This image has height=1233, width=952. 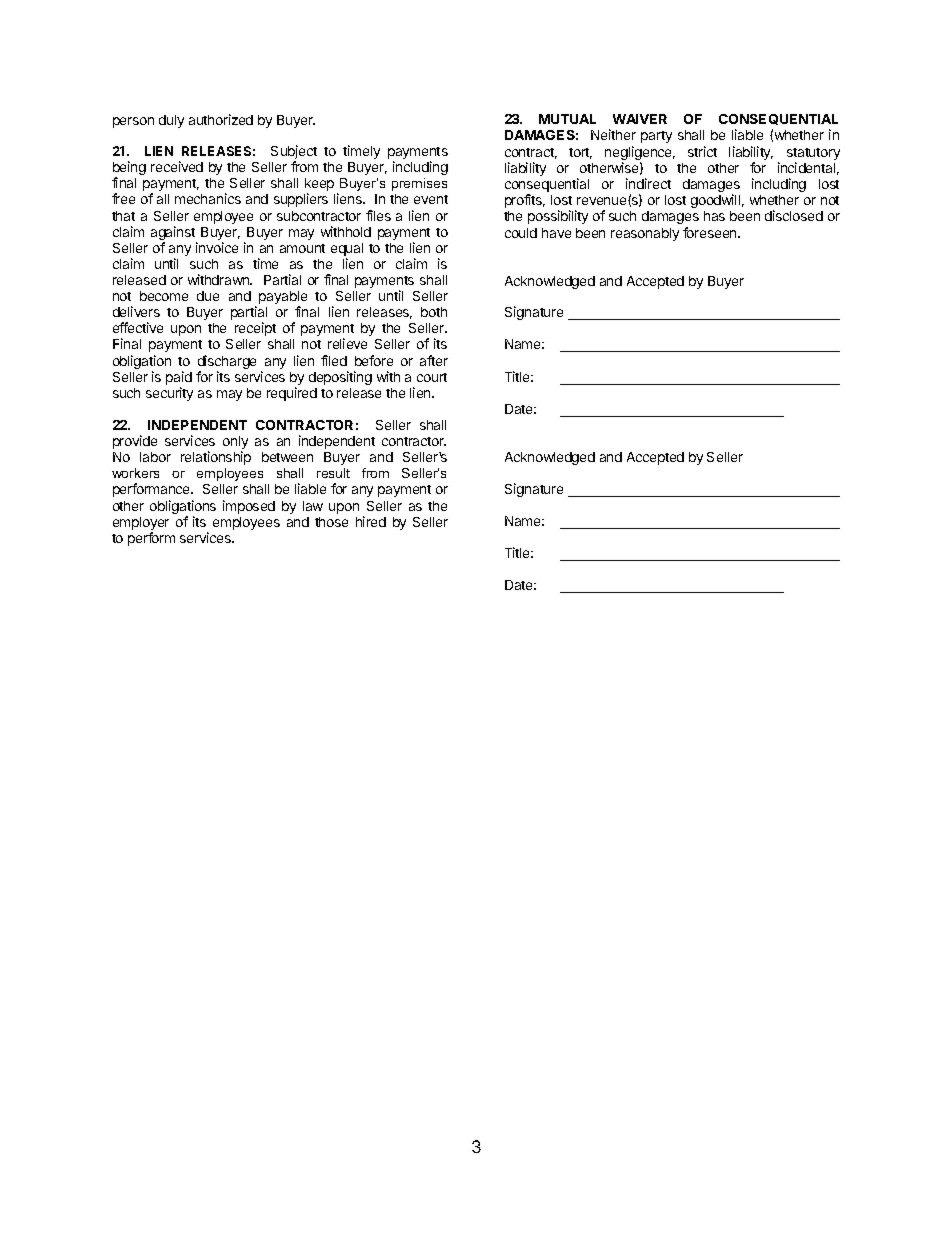 I want to click on foreseen, so click(x=711, y=232).
